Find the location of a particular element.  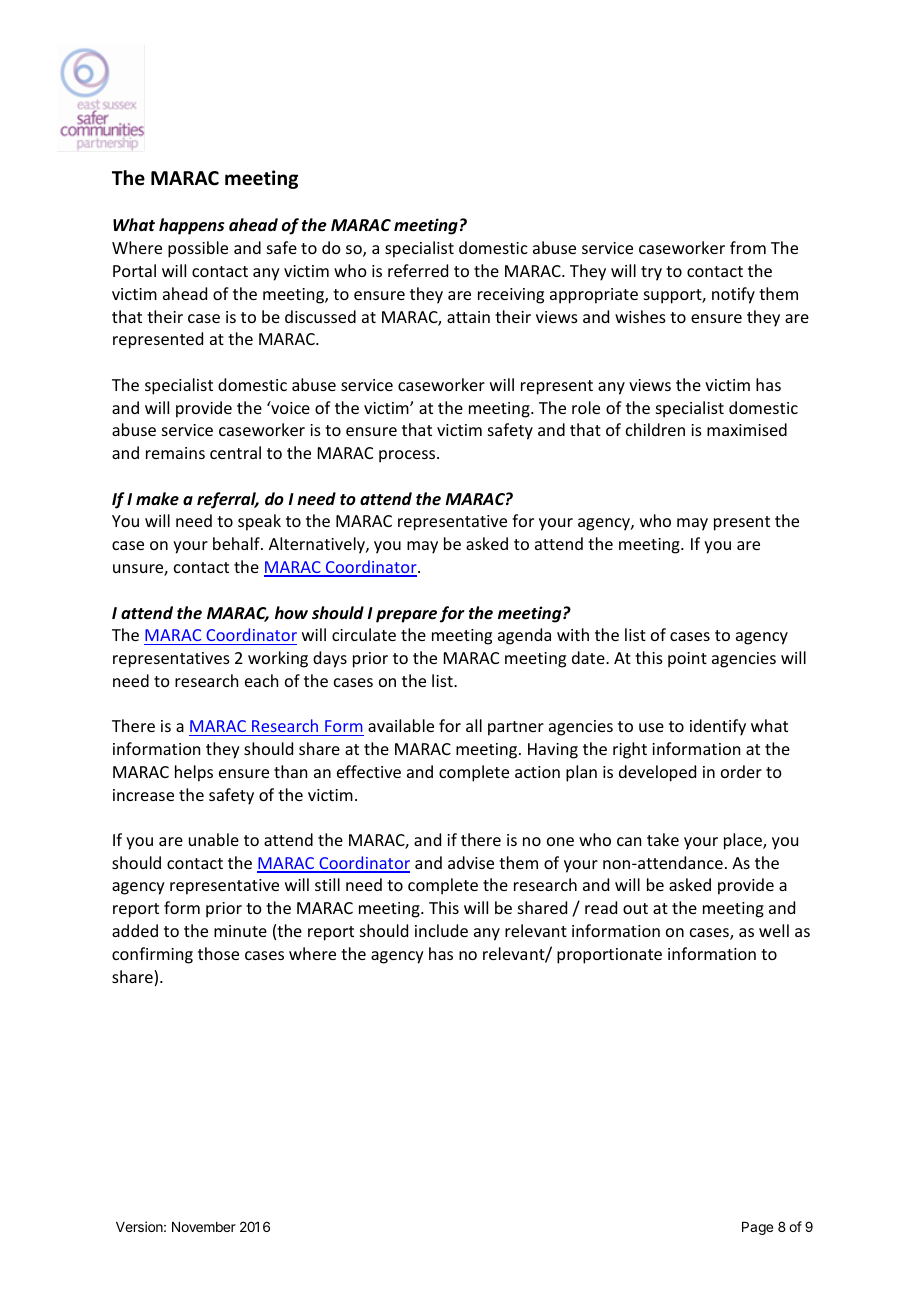

all is located at coordinates (474, 725).
